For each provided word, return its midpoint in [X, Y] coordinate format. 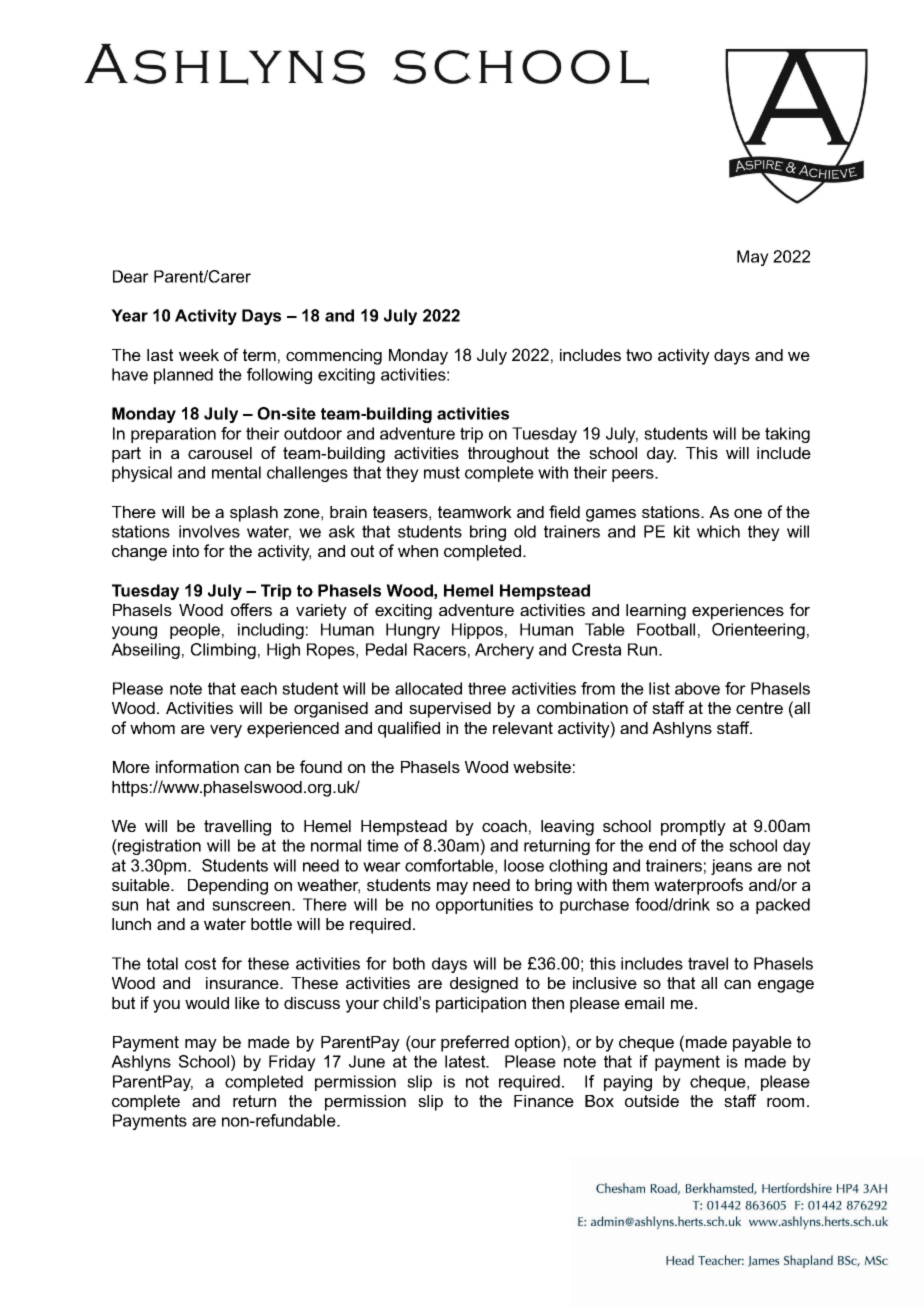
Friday [292, 1063]
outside [652, 1101]
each [259, 688]
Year [129, 315]
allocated [428, 688]
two [639, 355]
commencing [334, 357]
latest [466, 1061]
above [697, 688]
